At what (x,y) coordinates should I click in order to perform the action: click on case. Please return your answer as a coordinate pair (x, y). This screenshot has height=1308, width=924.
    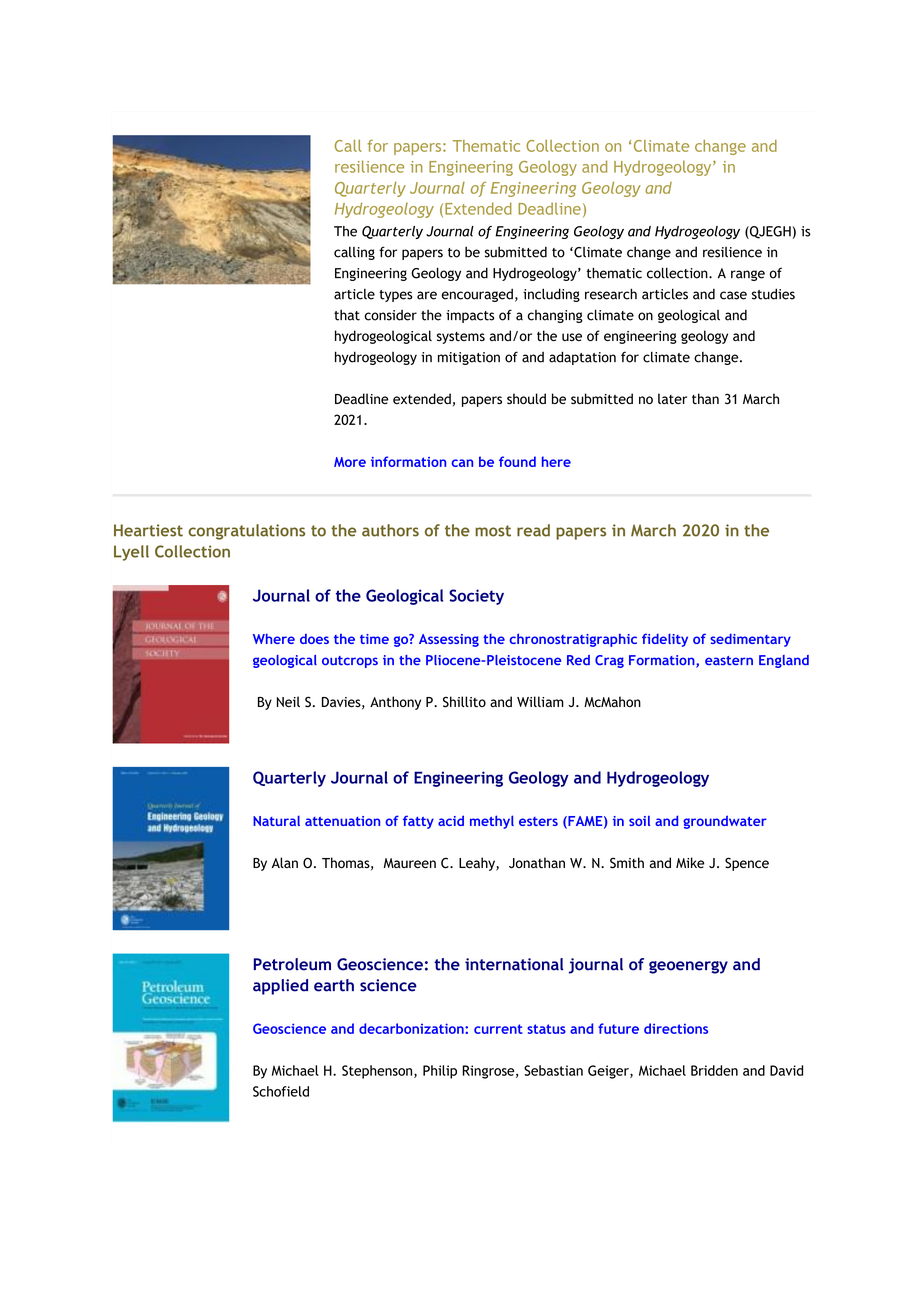
    Looking at the image, I should click on (733, 295).
